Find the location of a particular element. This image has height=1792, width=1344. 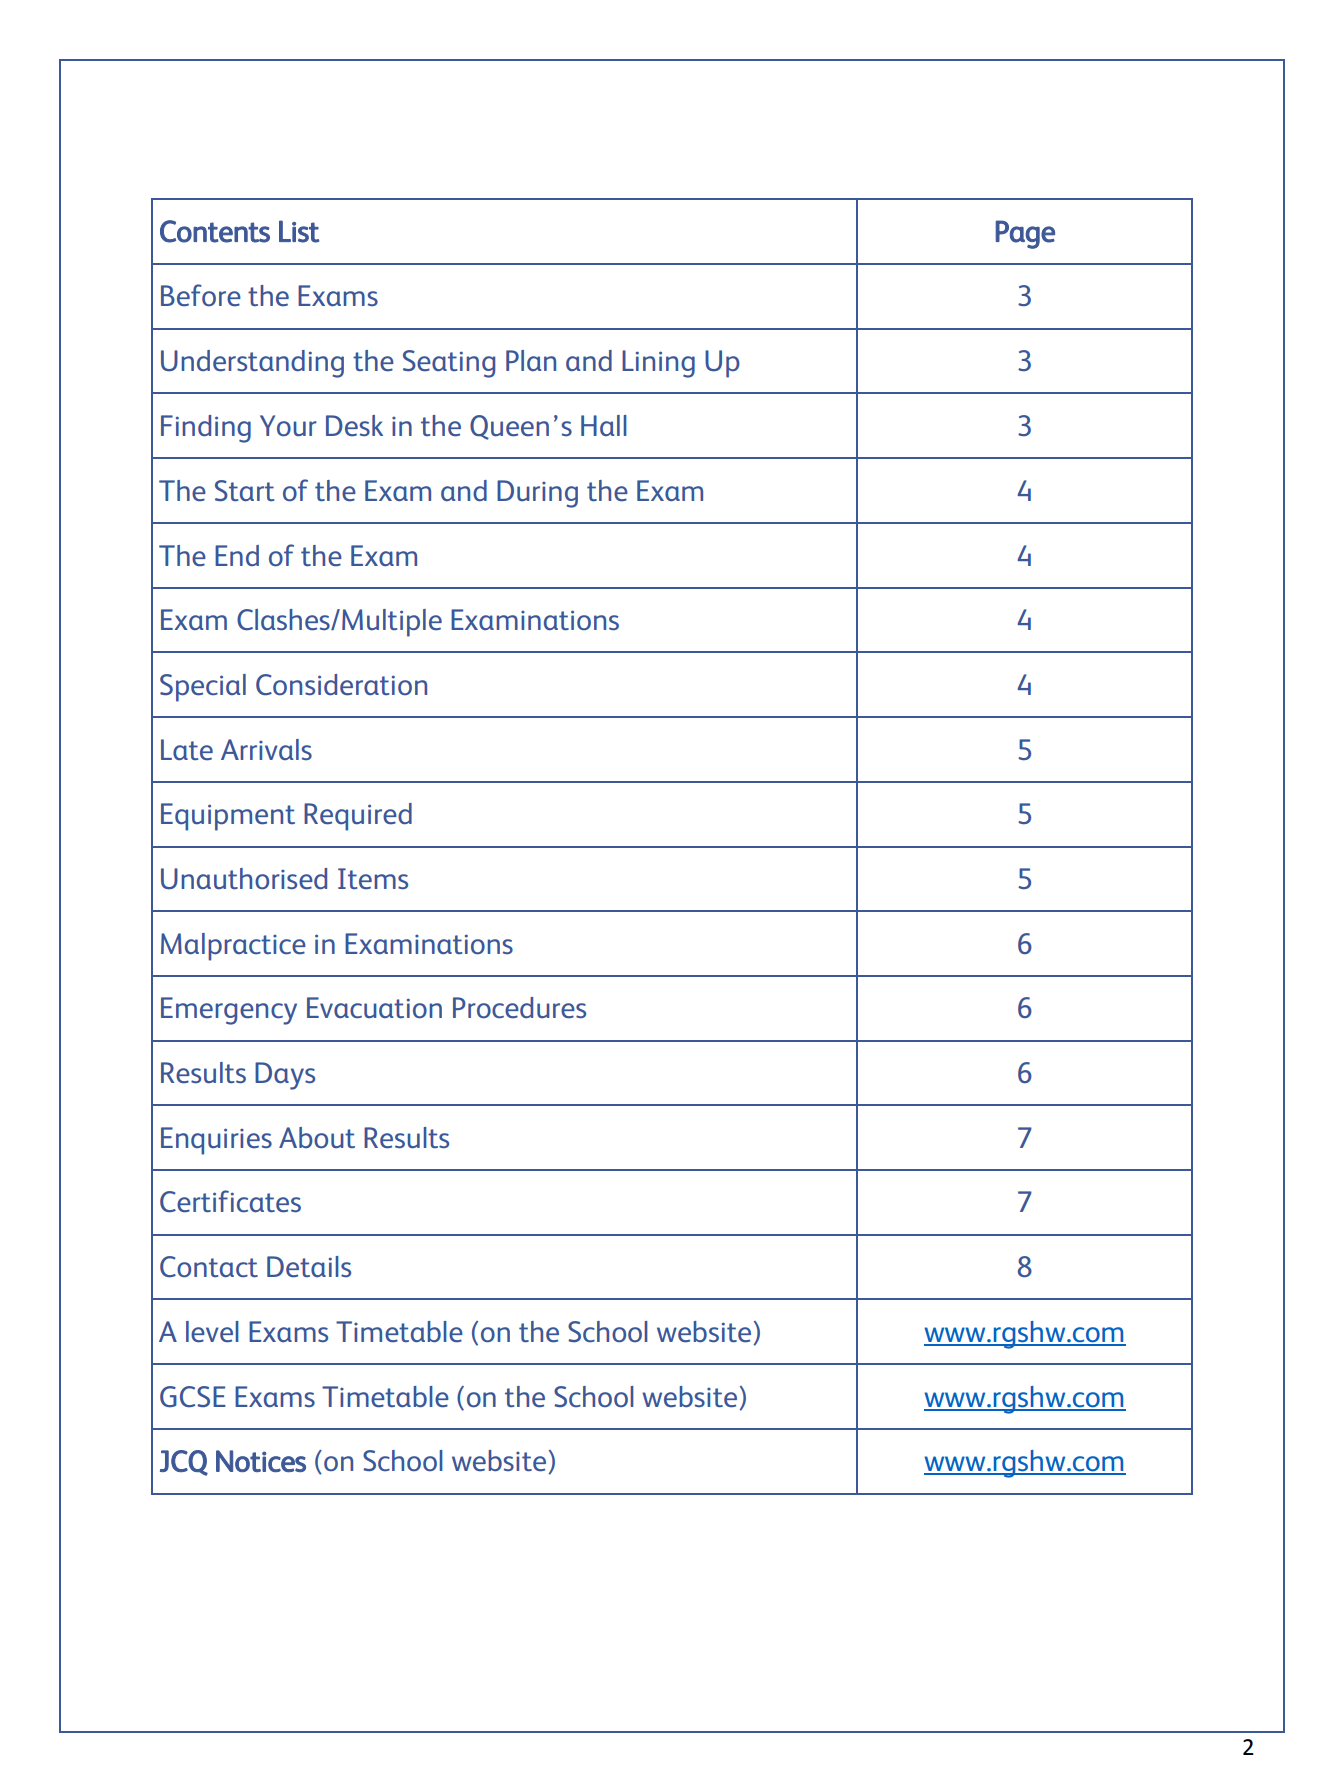

Evacuation is located at coordinates (374, 1008).
